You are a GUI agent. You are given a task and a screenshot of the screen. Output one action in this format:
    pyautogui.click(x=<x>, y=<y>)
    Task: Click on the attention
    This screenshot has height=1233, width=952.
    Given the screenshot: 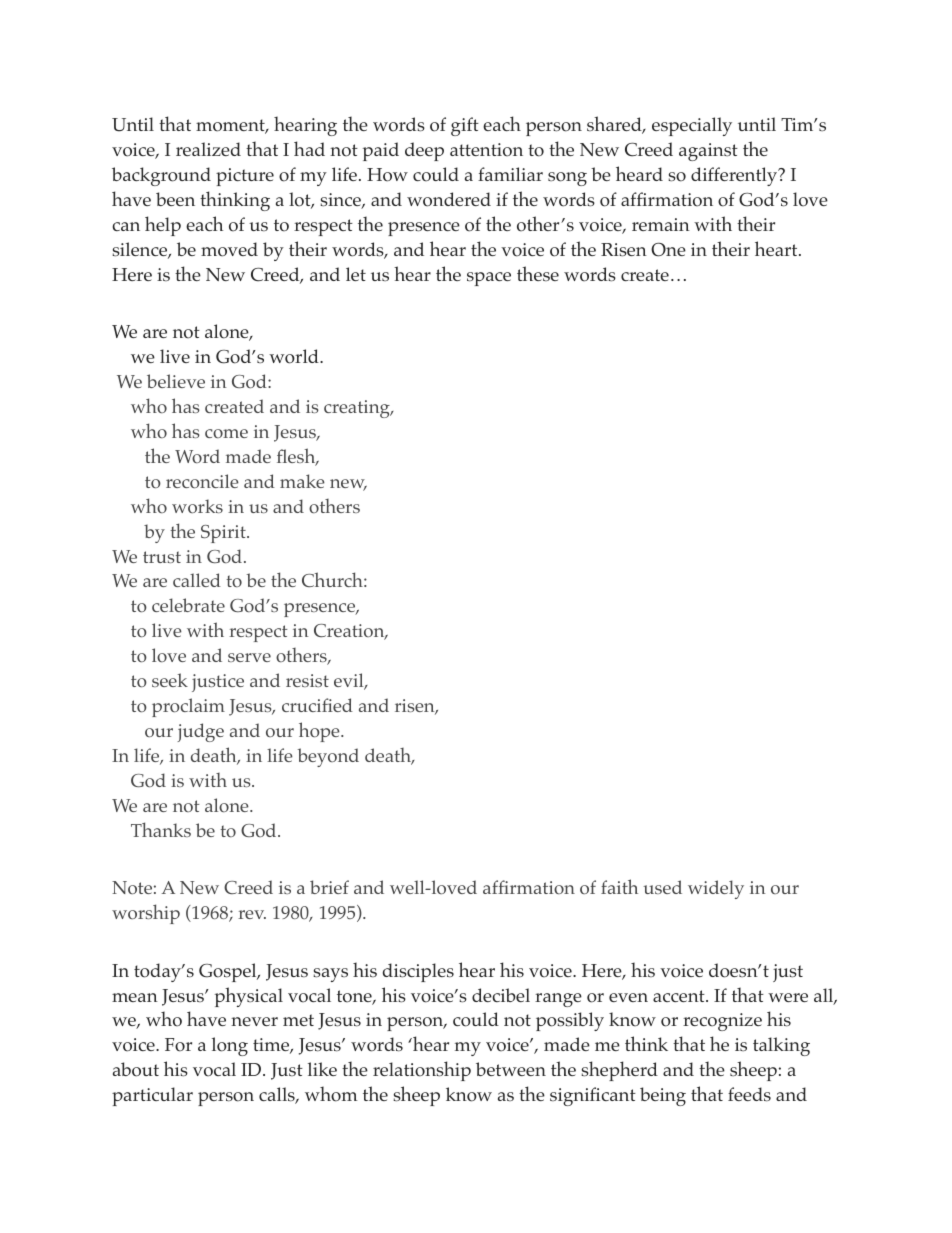 What is the action you would take?
    pyautogui.click(x=486, y=150)
